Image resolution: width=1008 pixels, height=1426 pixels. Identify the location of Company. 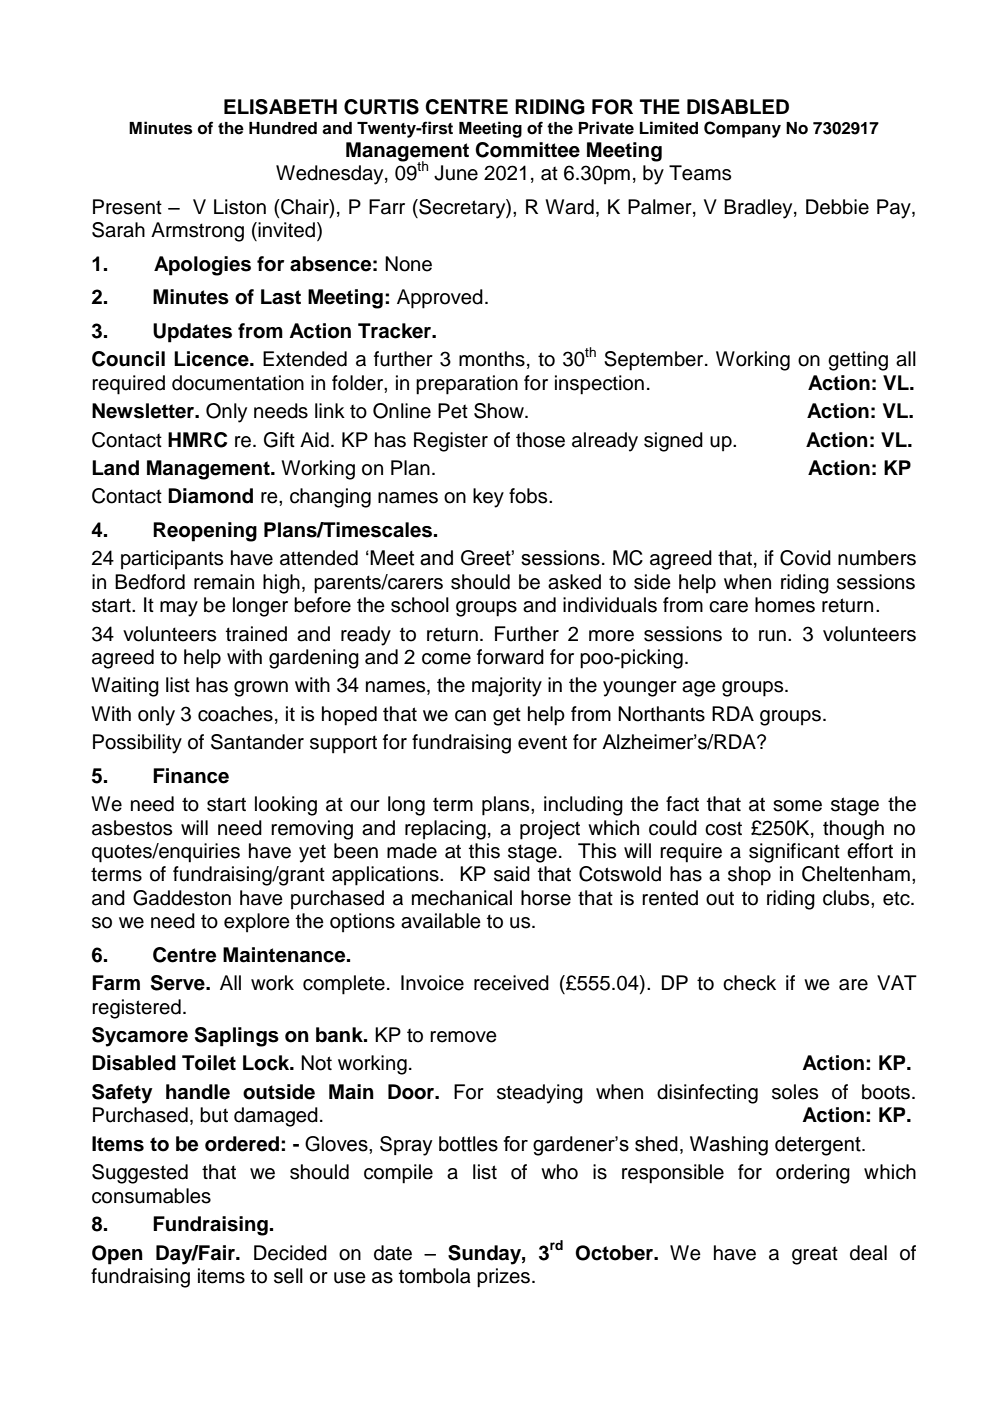
(742, 129).
